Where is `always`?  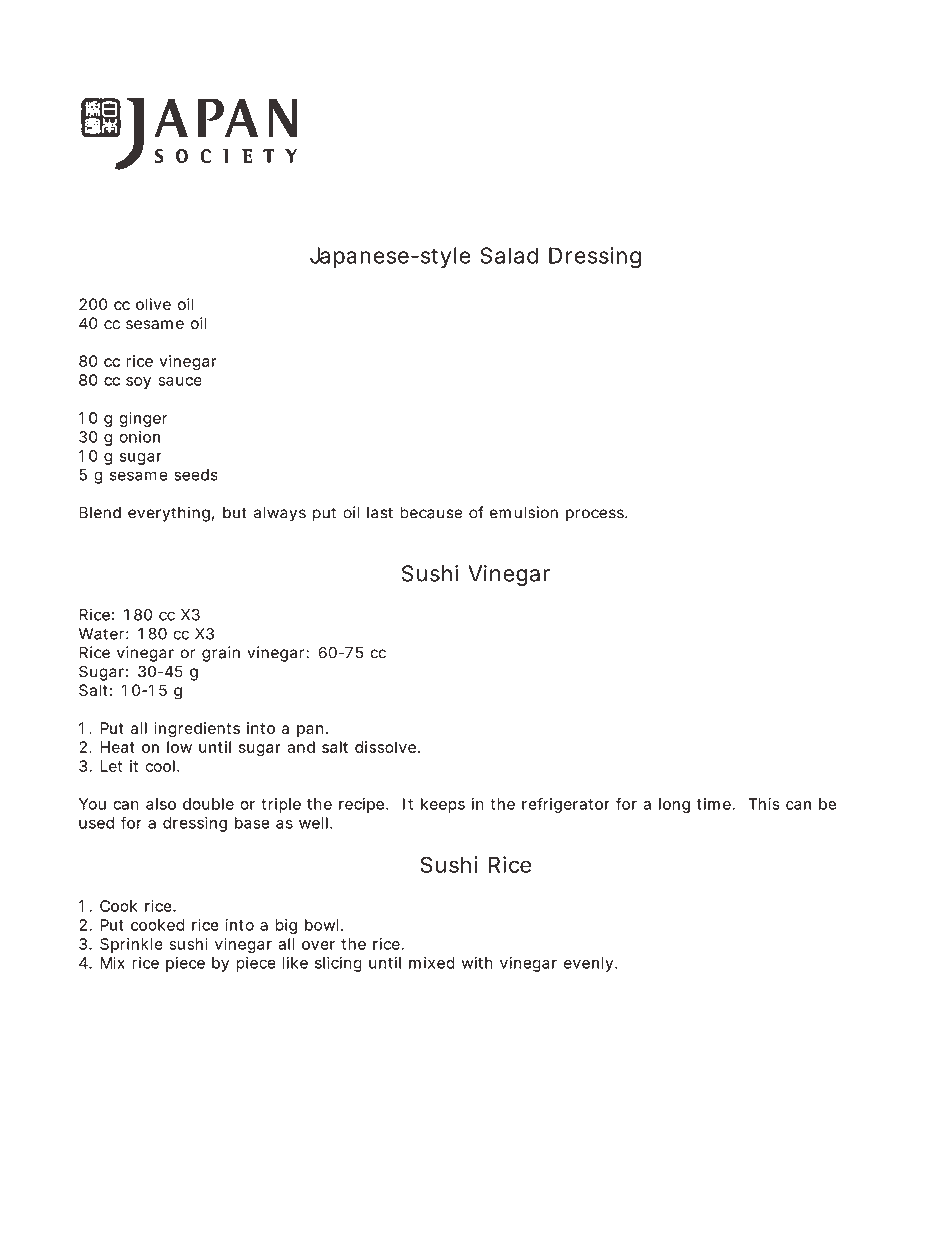 always is located at coordinates (280, 514).
